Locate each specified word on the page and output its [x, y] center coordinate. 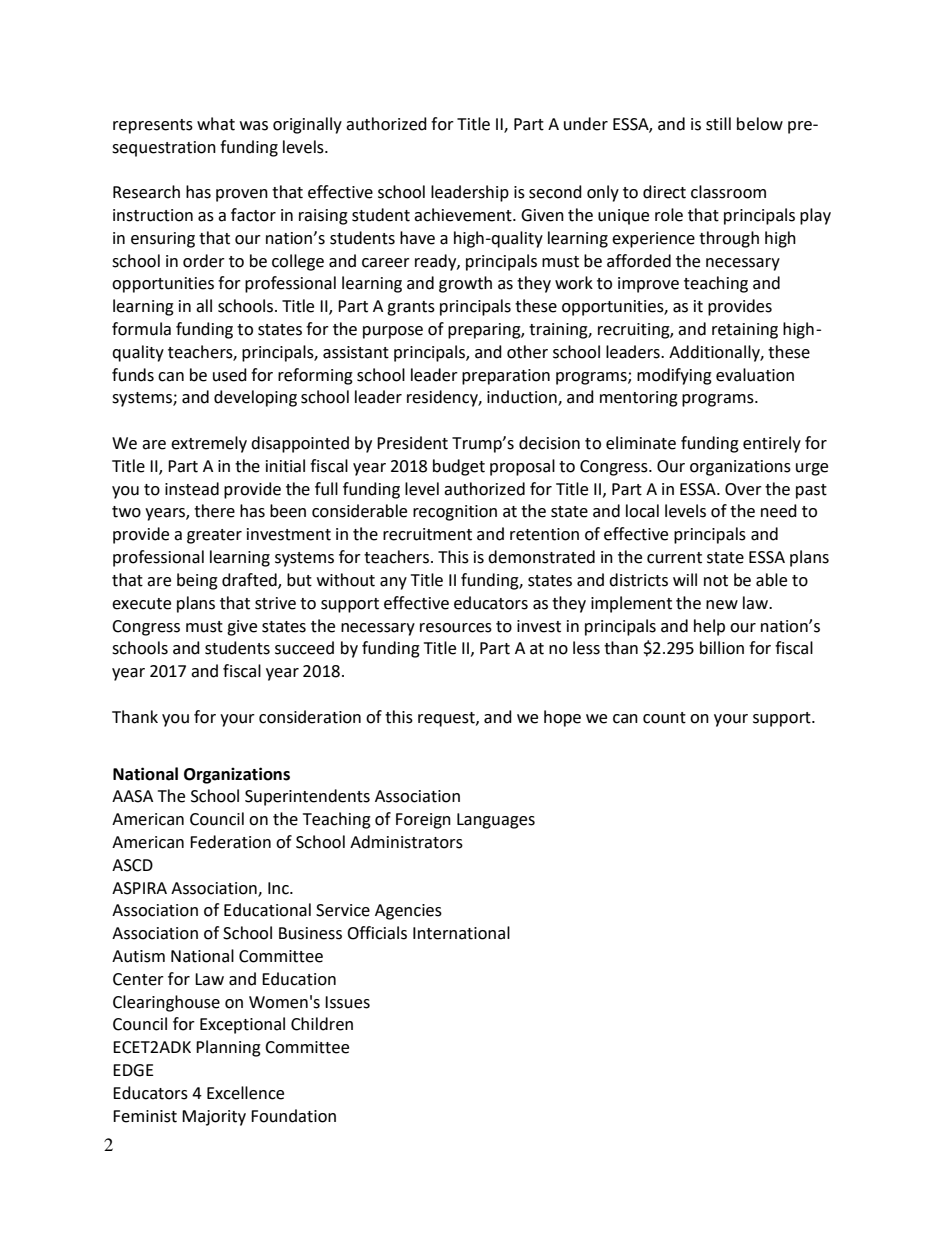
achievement [464, 215]
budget [459, 467]
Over [743, 489]
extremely [209, 444]
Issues [347, 1002]
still [718, 124]
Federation [230, 842]
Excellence [245, 1093]
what [216, 124]
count [664, 718]
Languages [496, 821]
